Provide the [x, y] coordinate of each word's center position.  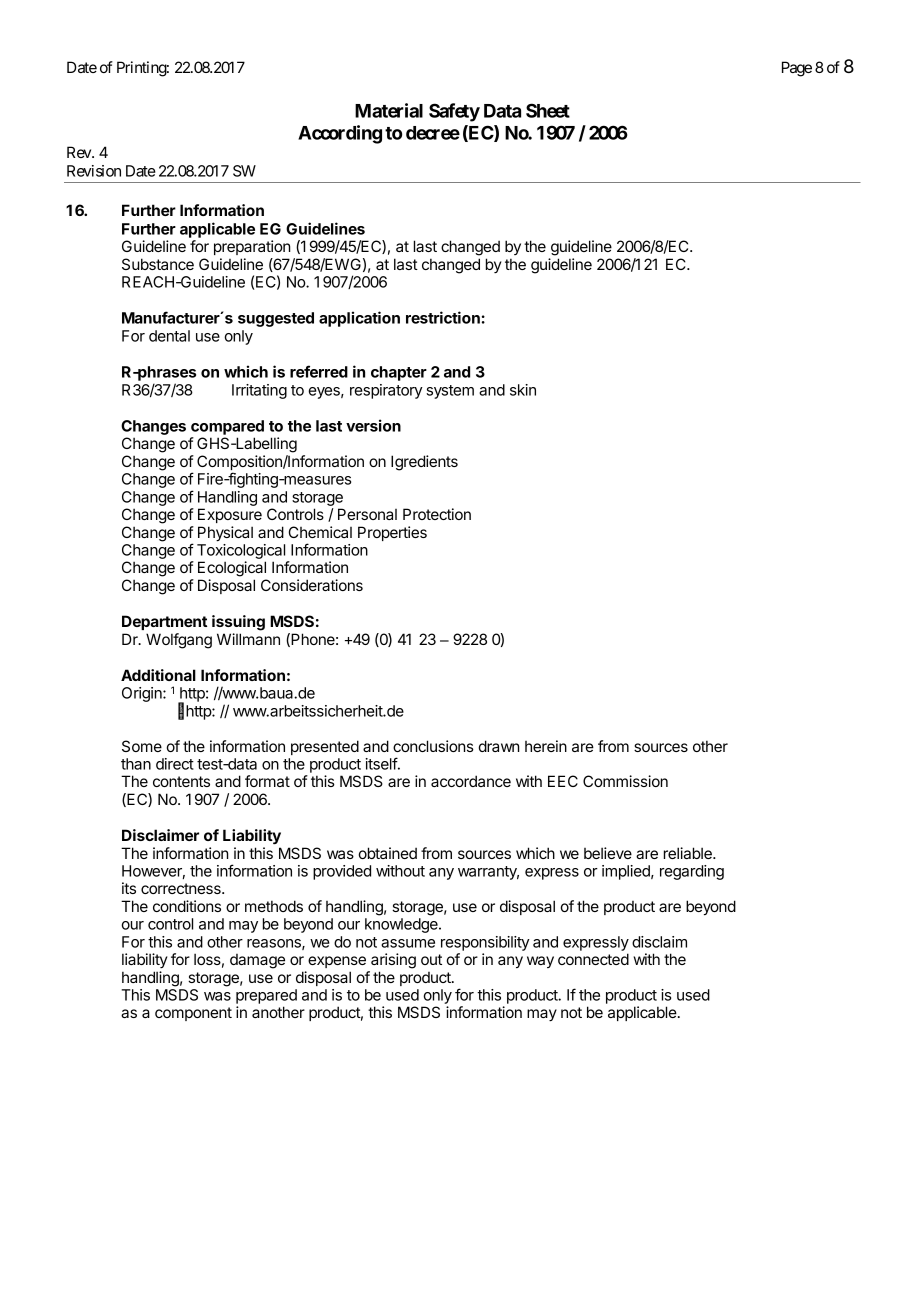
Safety [454, 112]
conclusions [433, 746]
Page [797, 69]
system [450, 392]
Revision [94, 171]
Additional [158, 675]
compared [227, 427]
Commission [625, 781]
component [193, 1014]
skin [523, 390]
